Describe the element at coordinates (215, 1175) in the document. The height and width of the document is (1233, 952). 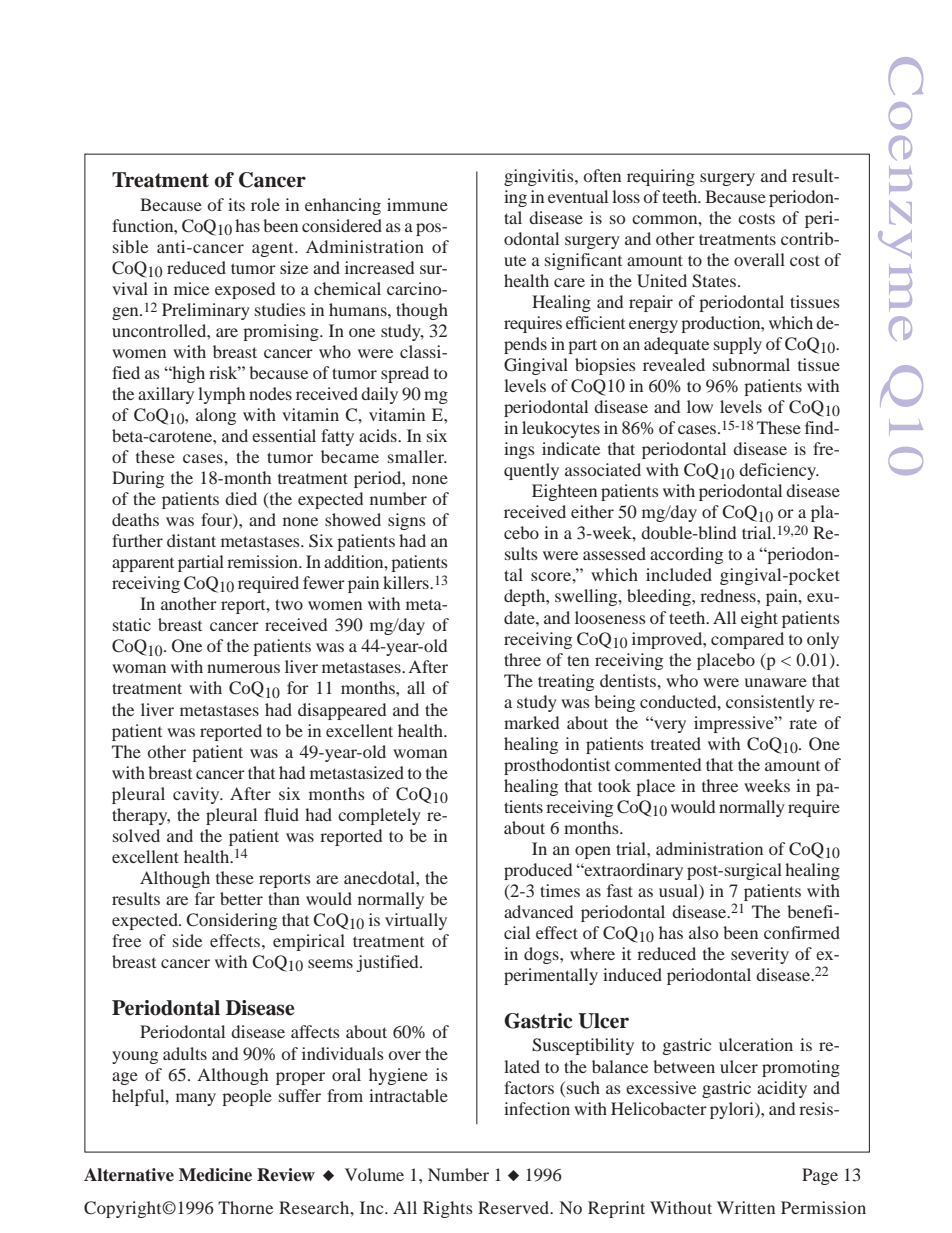
I see `Medicine` at that location.
